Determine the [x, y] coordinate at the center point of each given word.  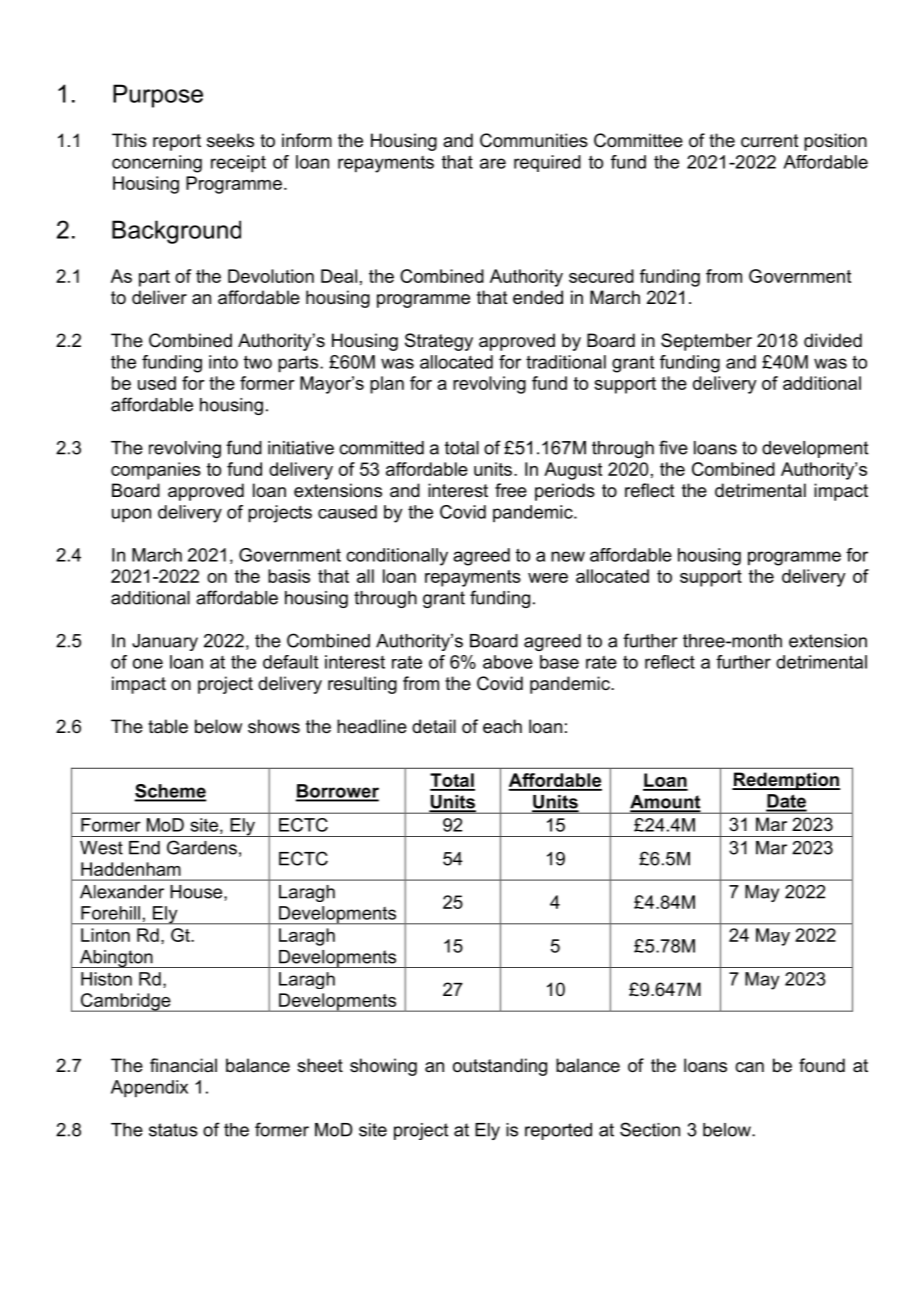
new [568, 556]
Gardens [202, 847]
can [749, 1067]
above [508, 662]
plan [387, 385]
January [165, 642]
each [502, 726]
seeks [230, 140]
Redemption [786, 781]
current [770, 141]
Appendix [149, 1089]
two [258, 362]
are [493, 163]
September [706, 342]
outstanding [500, 1067]
